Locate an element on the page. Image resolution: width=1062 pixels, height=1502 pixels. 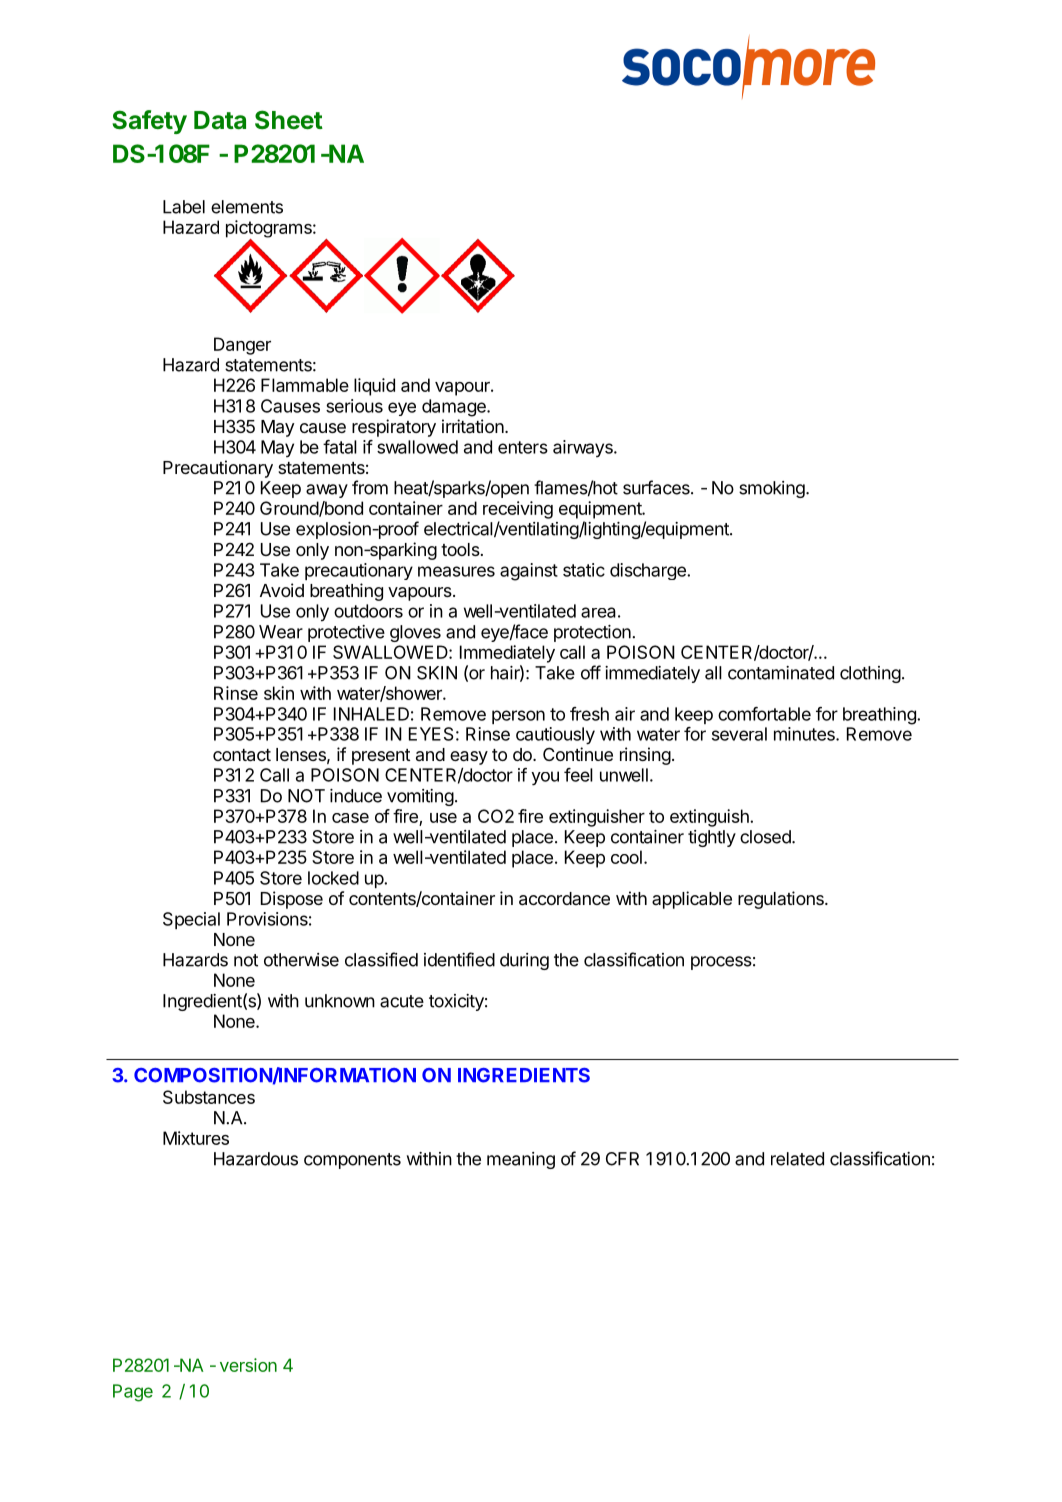
easy is located at coordinates (469, 758).
